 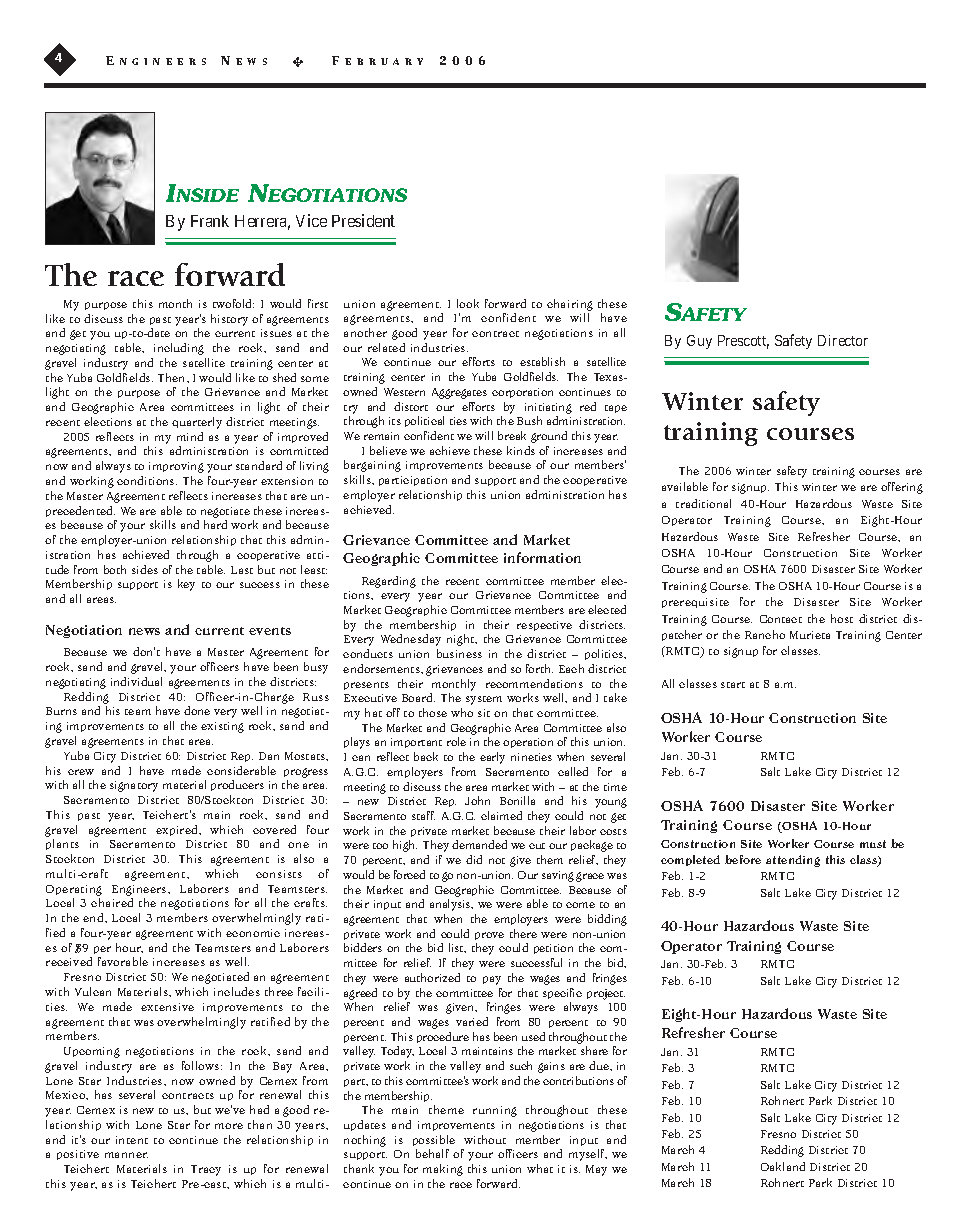 I want to click on Director, so click(x=843, y=340).
